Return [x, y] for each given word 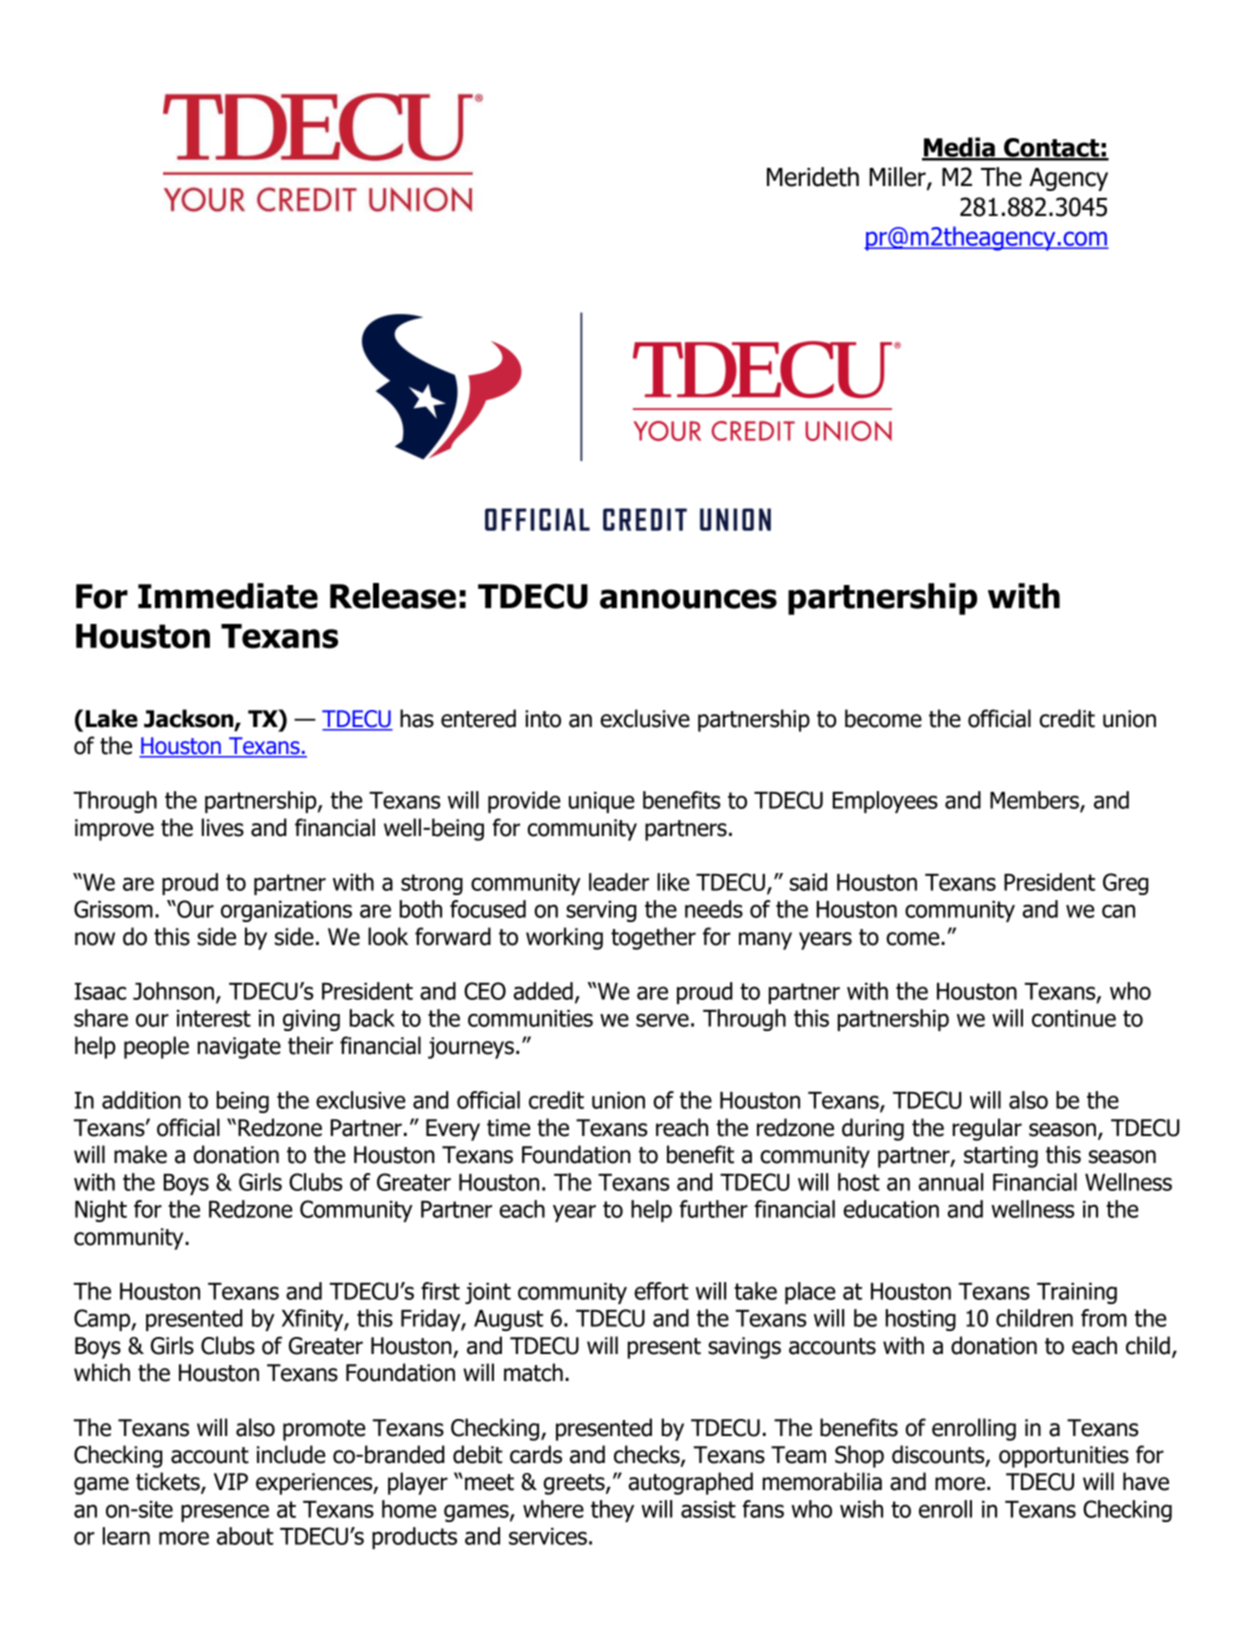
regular [987, 1129]
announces [688, 599]
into [543, 719]
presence [225, 1513]
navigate [239, 1048]
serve [662, 1020]
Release [393, 596]
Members [1035, 801]
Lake [112, 718]
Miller [898, 178]
